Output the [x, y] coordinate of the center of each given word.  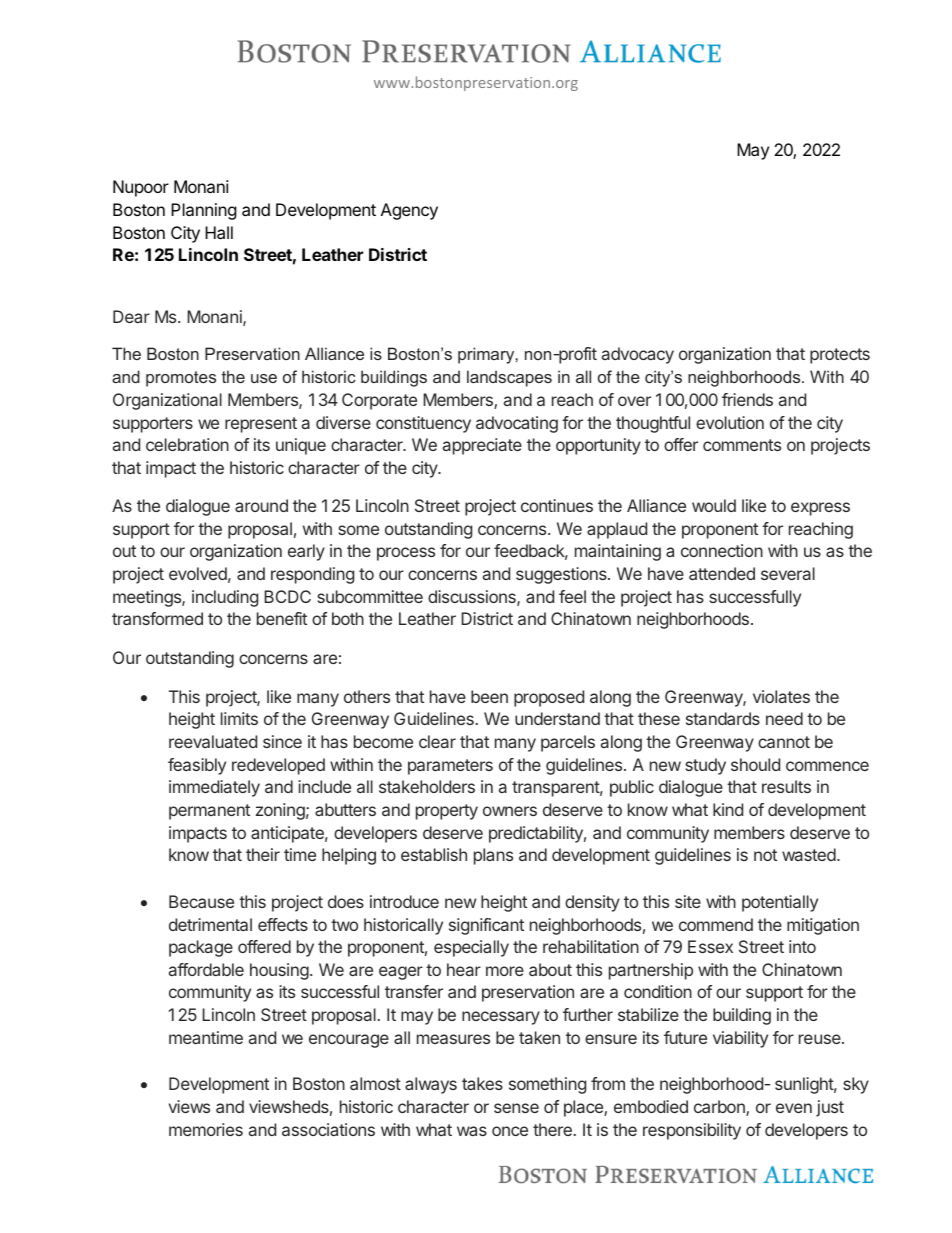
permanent [209, 812]
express [820, 509]
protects [840, 356]
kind [728, 809]
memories [206, 1129]
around [261, 505]
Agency [409, 211]
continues [557, 505]
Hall [219, 232]
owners [510, 811]
